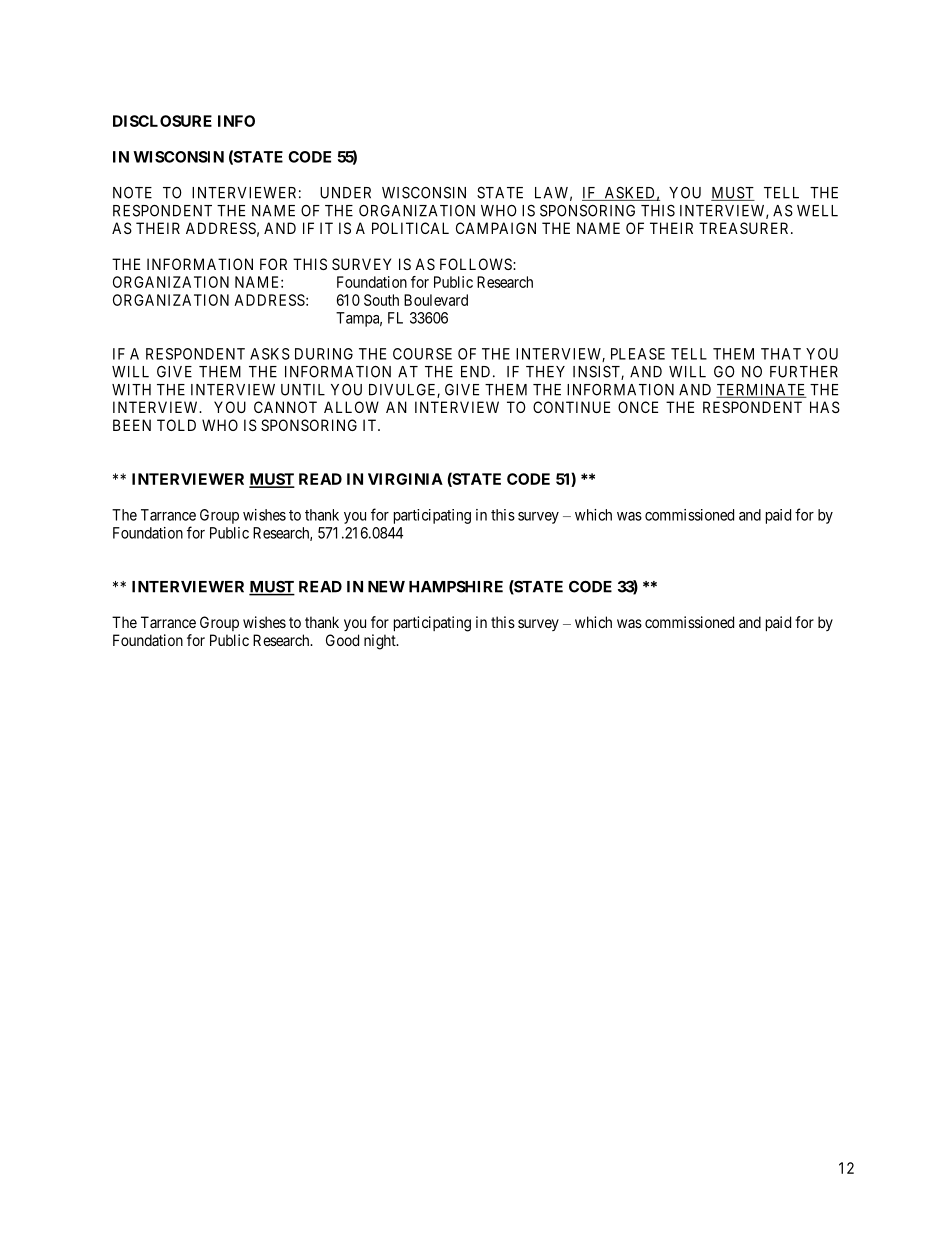 The height and width of the screenshot is (1233, 952). I want to click on THEY, so click(545, 372).
